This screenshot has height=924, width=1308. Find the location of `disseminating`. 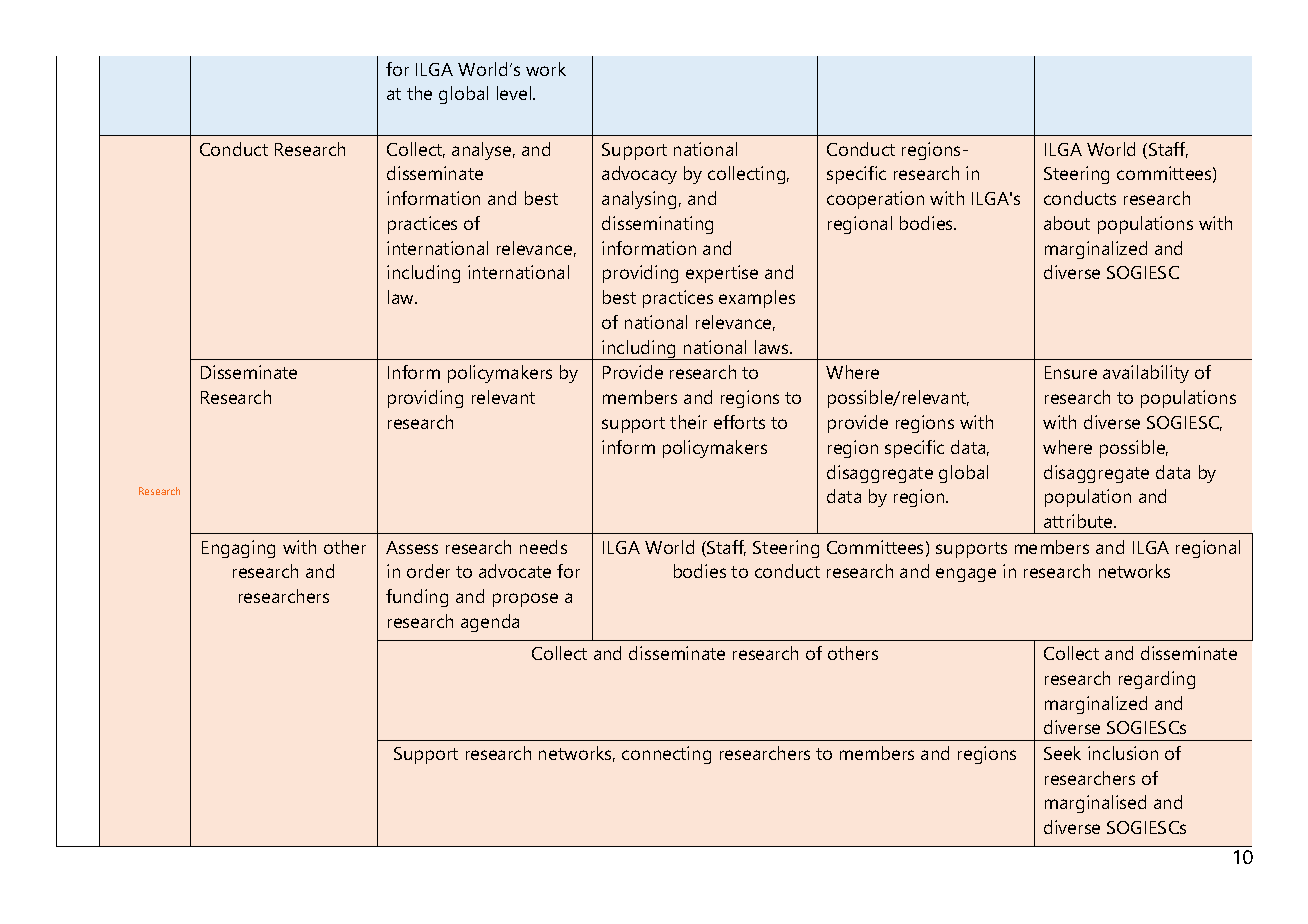

disseminating is located at coordinates (657, 225).
